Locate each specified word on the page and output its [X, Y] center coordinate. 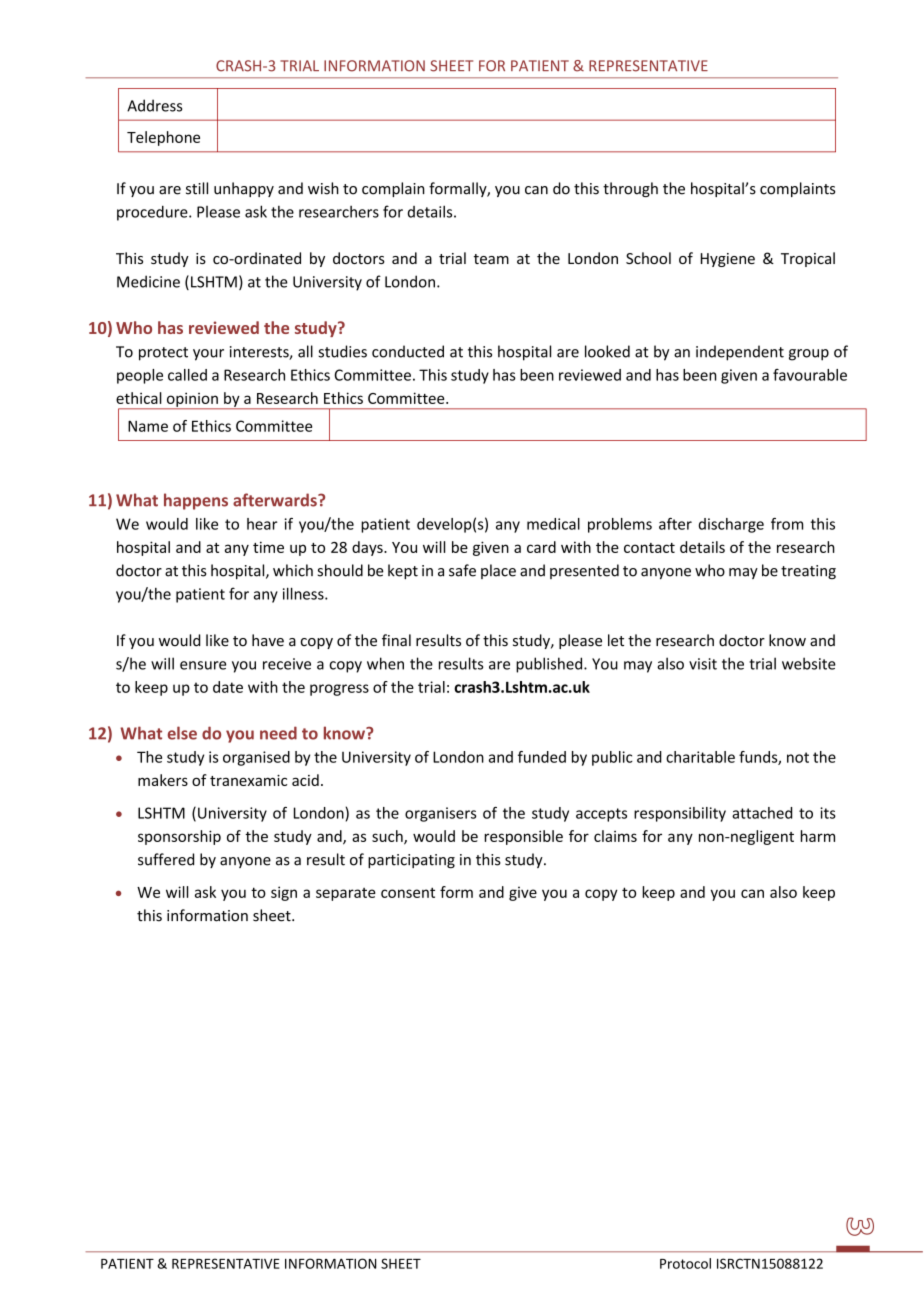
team [491, 259]
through [630, 189]
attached [762, 813]
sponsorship [179, 837]
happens [196, 501]
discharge [731, 525]
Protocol [685, 1263]
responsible [523, 837]
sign [284, 893]
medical [553, 524]
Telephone [163, 138]
